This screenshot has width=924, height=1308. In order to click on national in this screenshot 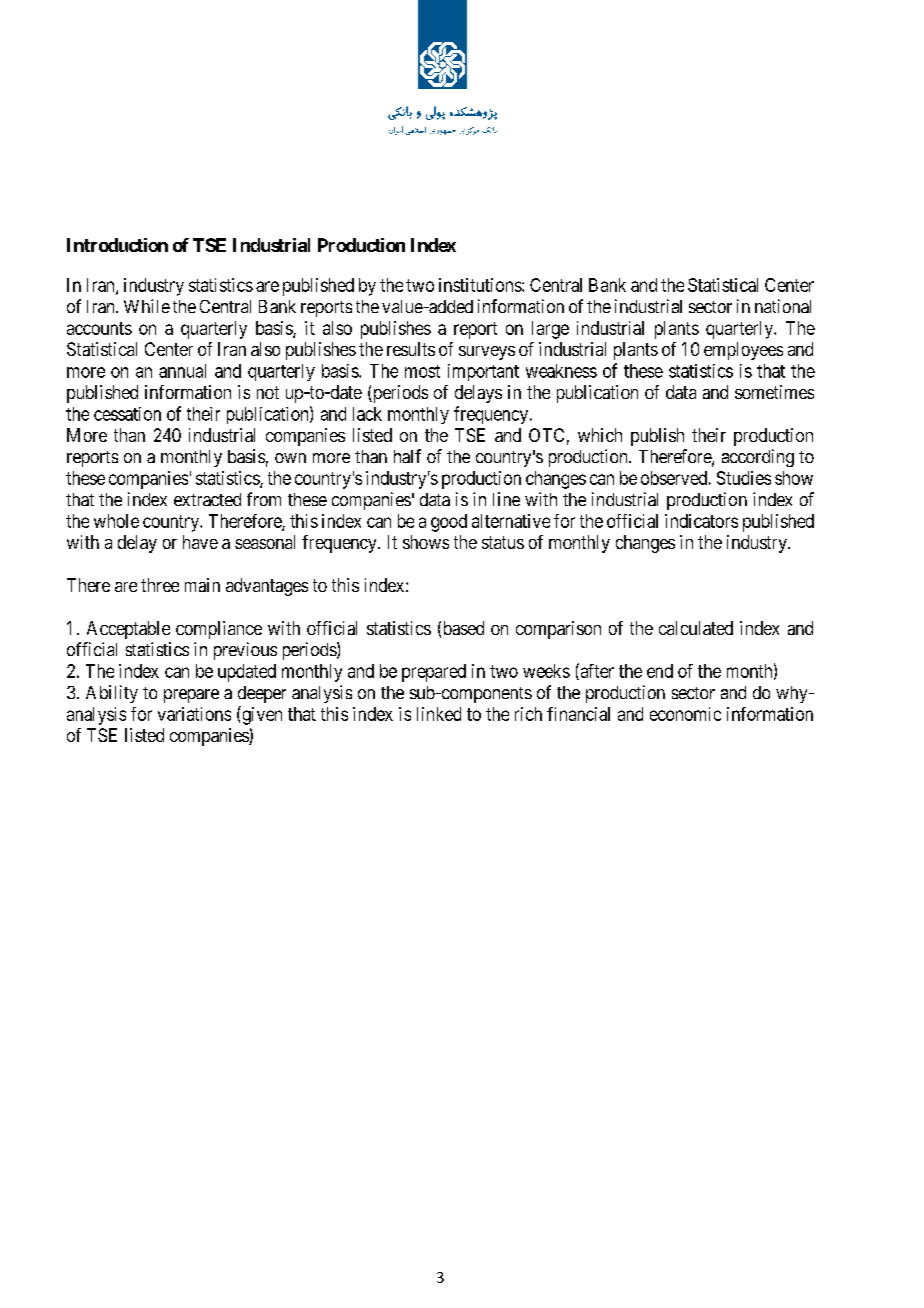, I will do `click(783, 306)`.
